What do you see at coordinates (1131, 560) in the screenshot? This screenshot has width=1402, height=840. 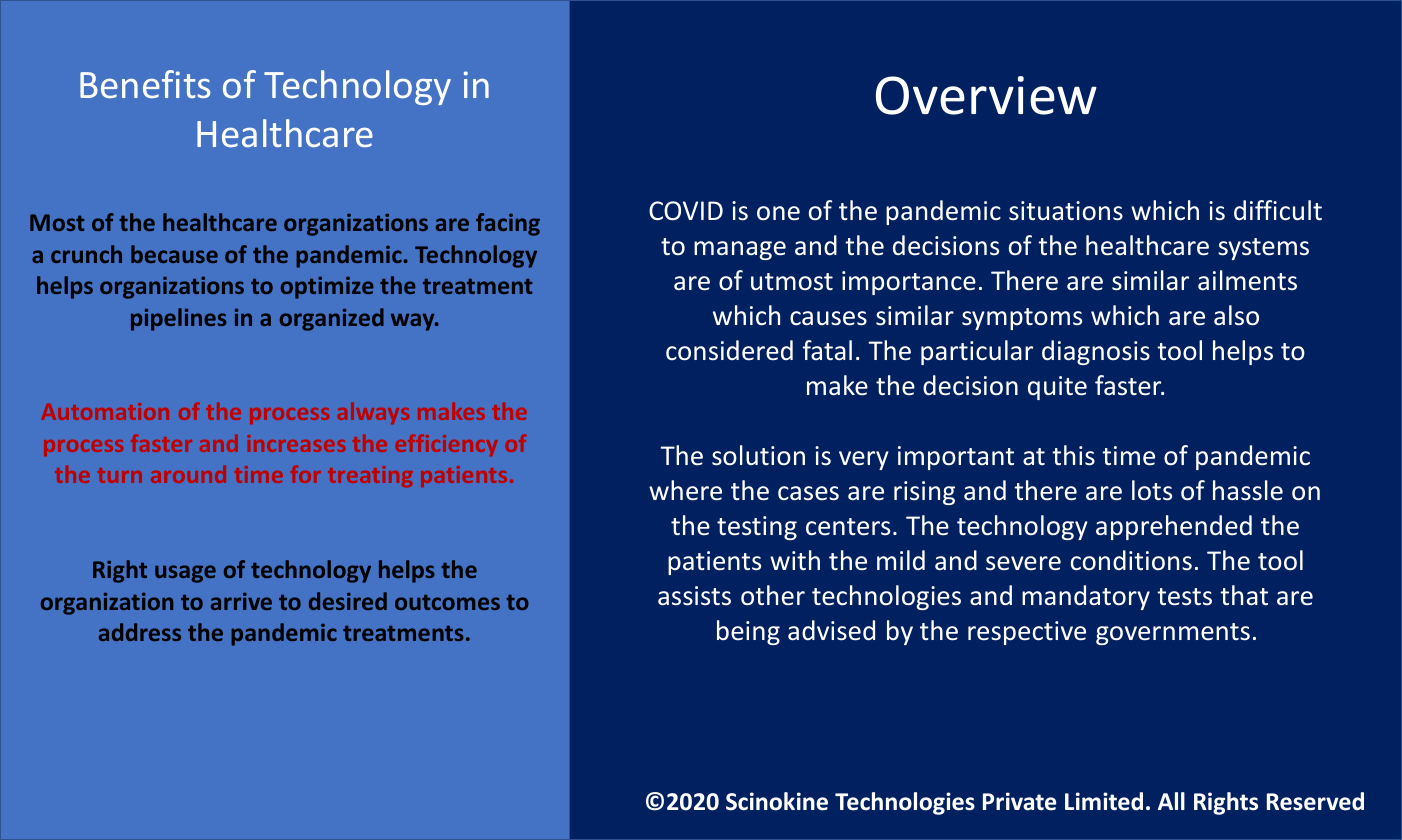 I see `conditions` at bounding box center [1131, 560].
